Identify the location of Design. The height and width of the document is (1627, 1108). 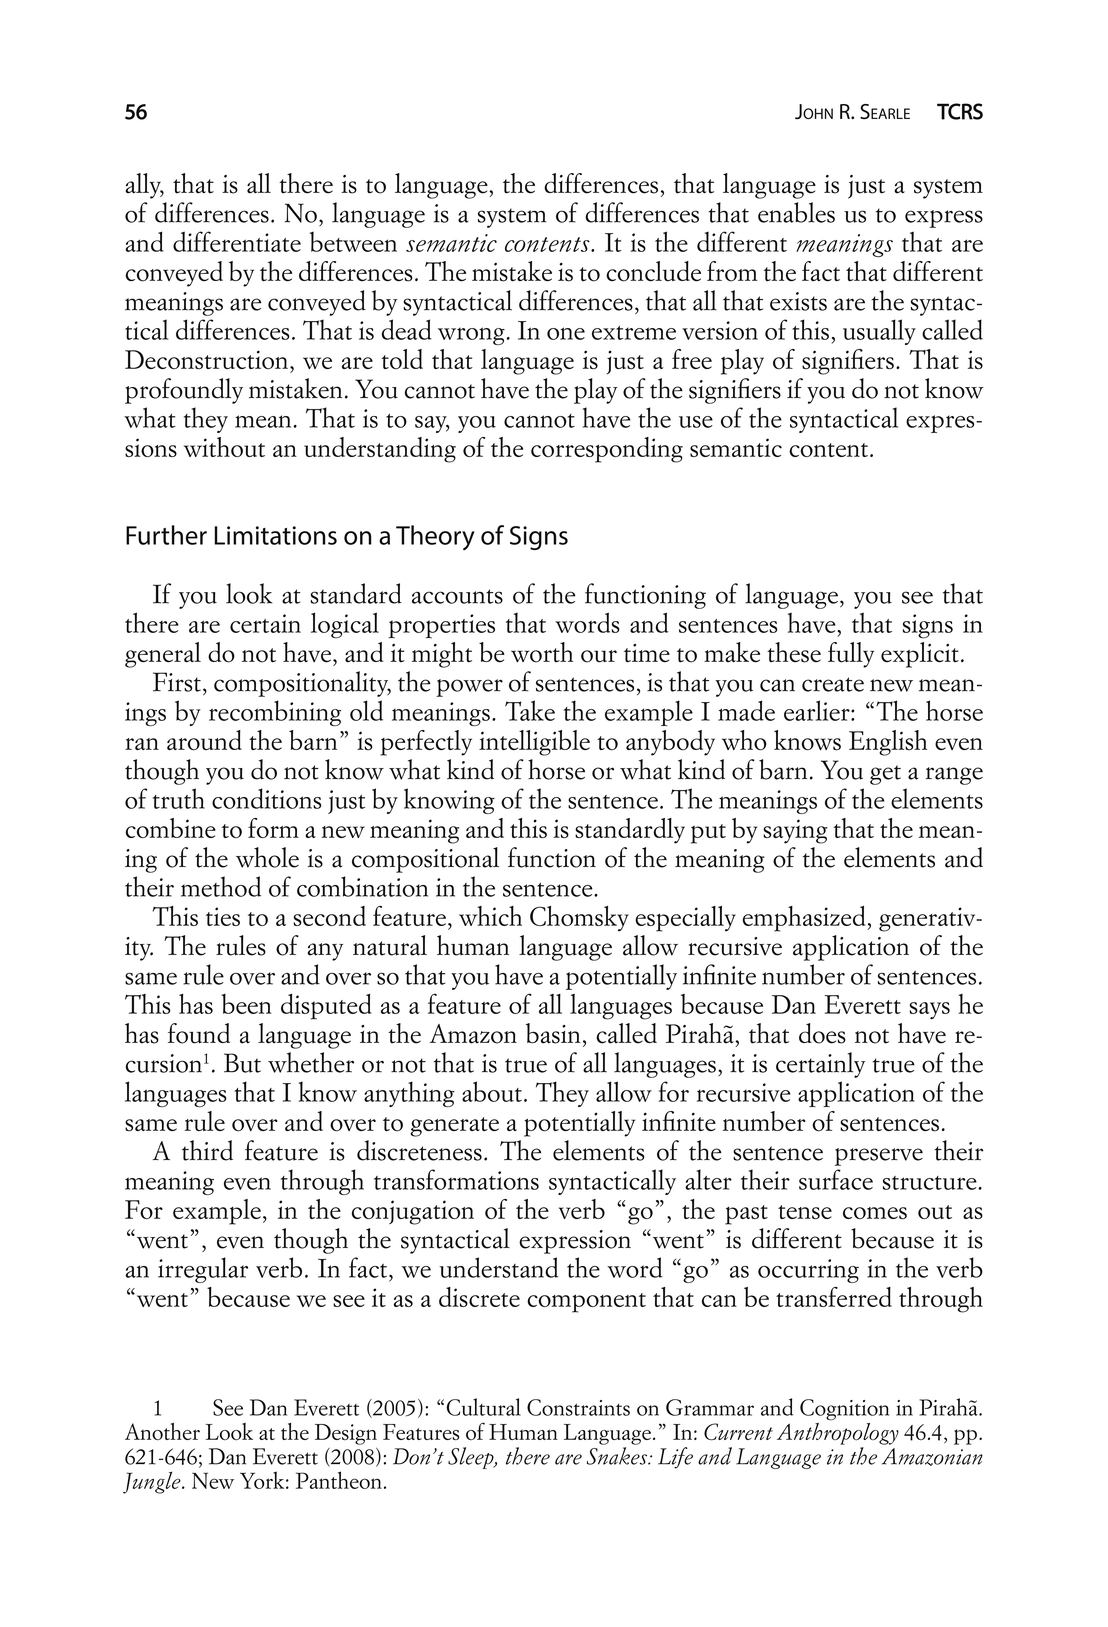
(346, 1434).
